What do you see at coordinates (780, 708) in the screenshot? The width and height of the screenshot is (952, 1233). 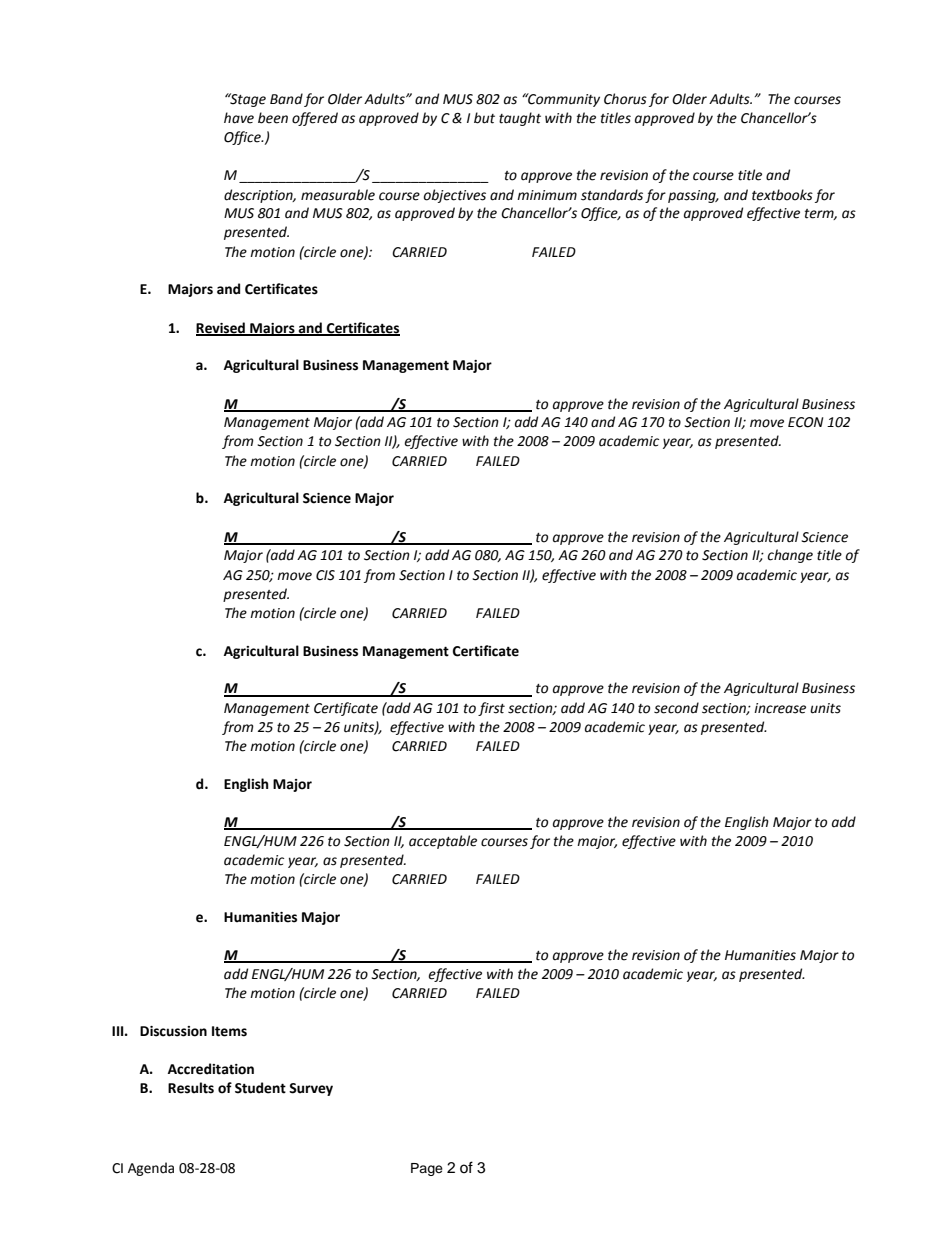 I see `increase` at bounding box center [780, 708].
